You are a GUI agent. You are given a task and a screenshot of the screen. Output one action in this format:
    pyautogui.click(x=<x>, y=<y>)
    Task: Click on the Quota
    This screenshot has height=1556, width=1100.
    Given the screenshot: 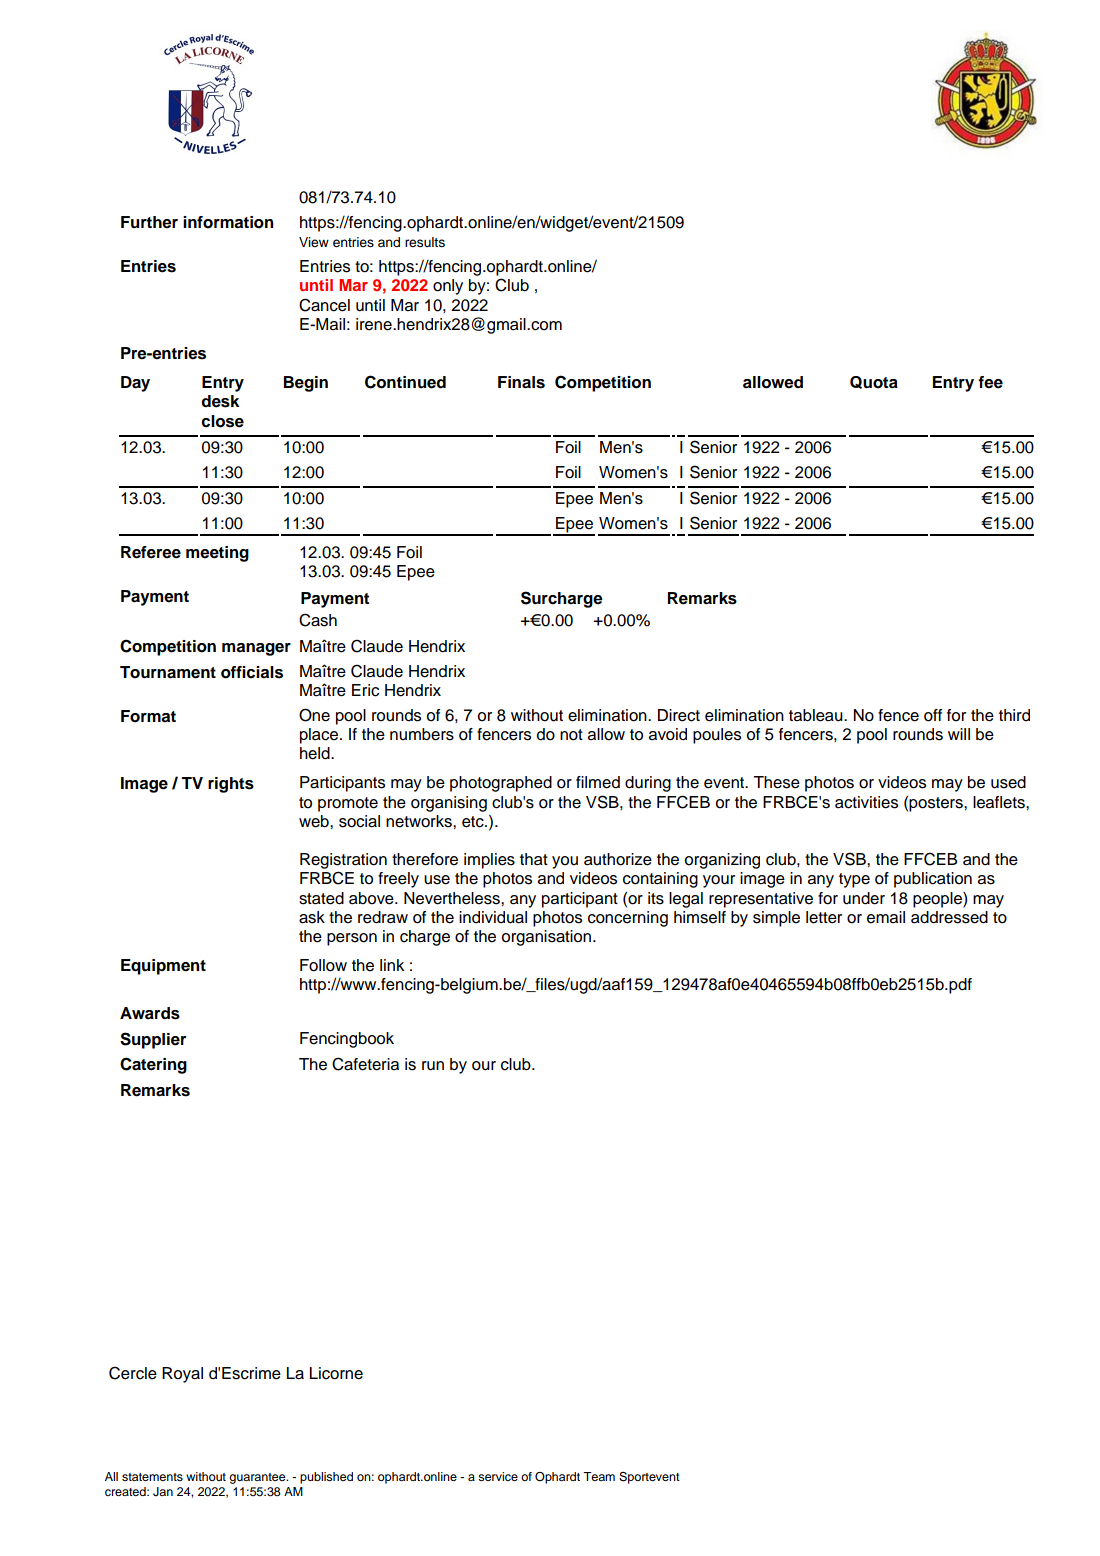 What is the action you would take?
    pyautogui.click(x=874, y=382)
